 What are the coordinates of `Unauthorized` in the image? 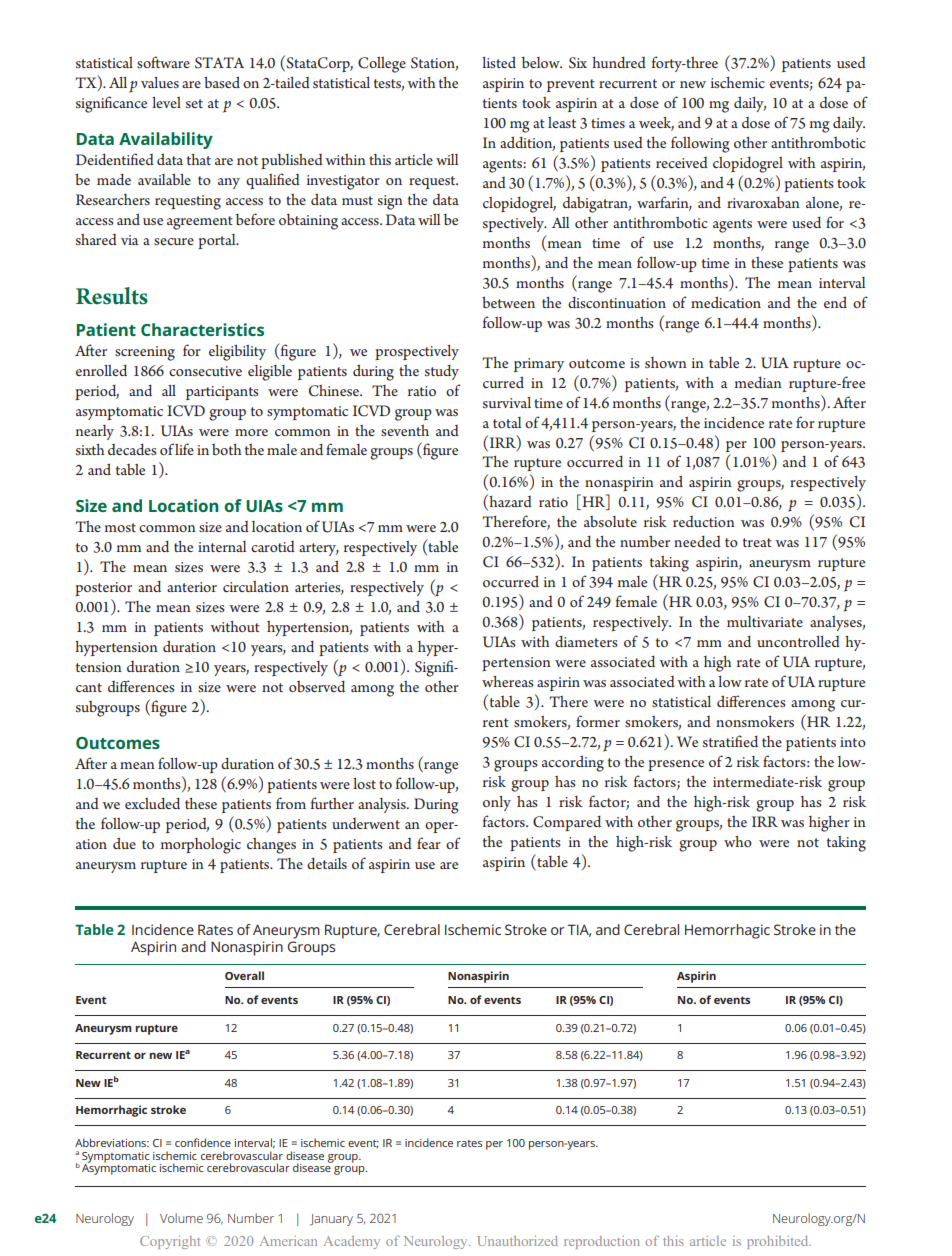 It's located at (518, 1241).
